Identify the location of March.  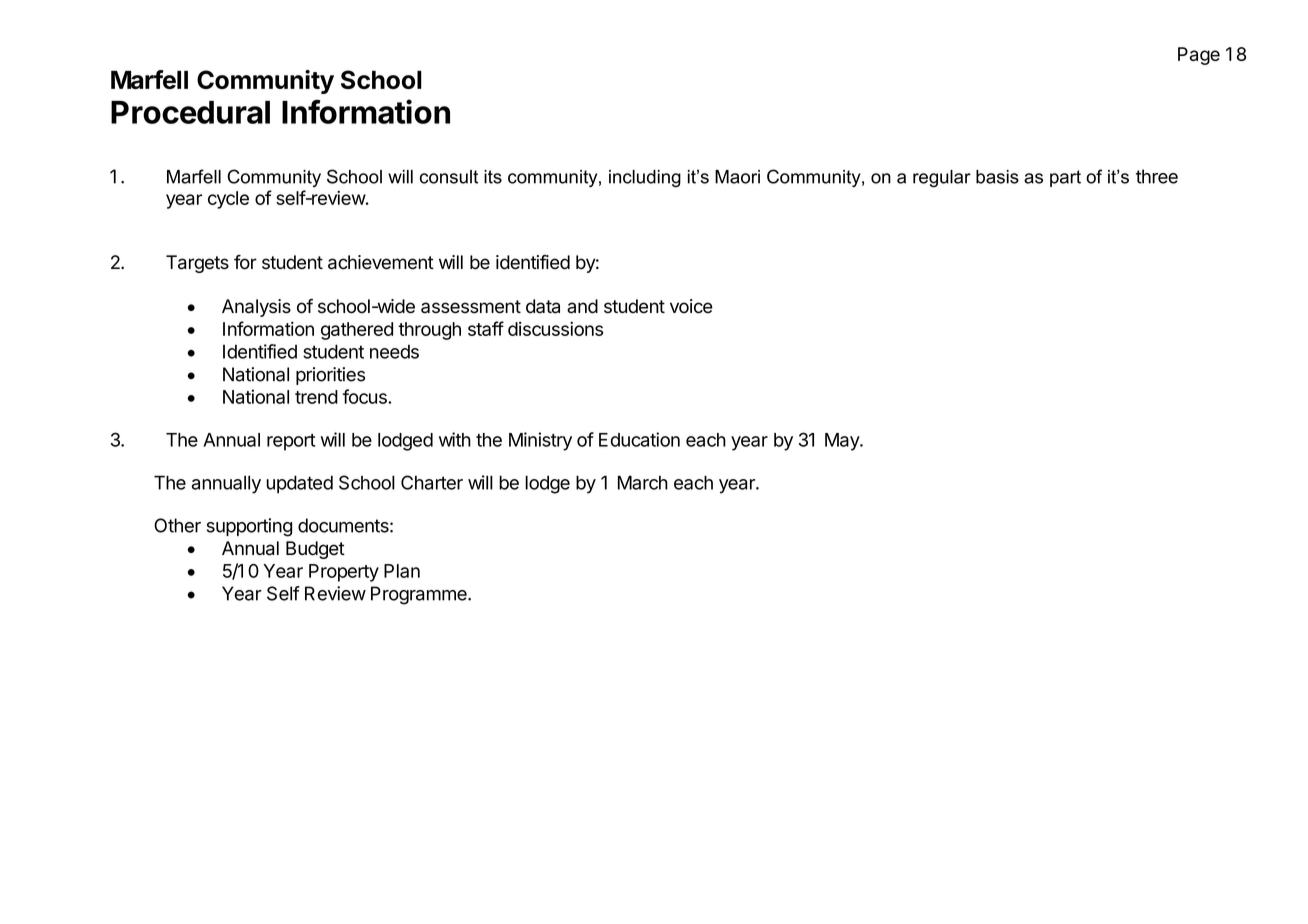
(643, 482).
